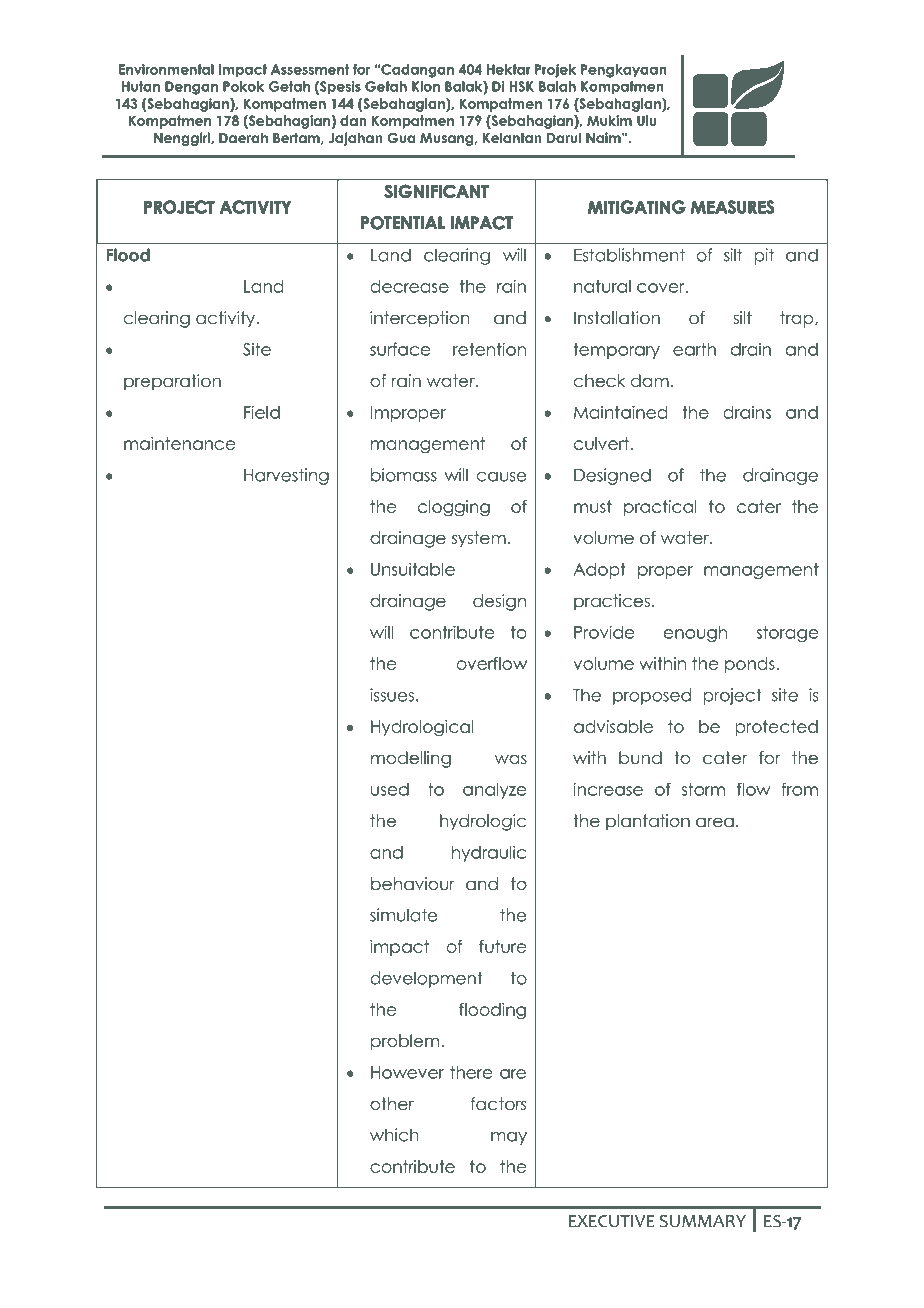 Image resolution: width=924 pixels, height=1308 pixels. Describe the element at coordinates (394, 1135) in the image. I see `which` at that location.
